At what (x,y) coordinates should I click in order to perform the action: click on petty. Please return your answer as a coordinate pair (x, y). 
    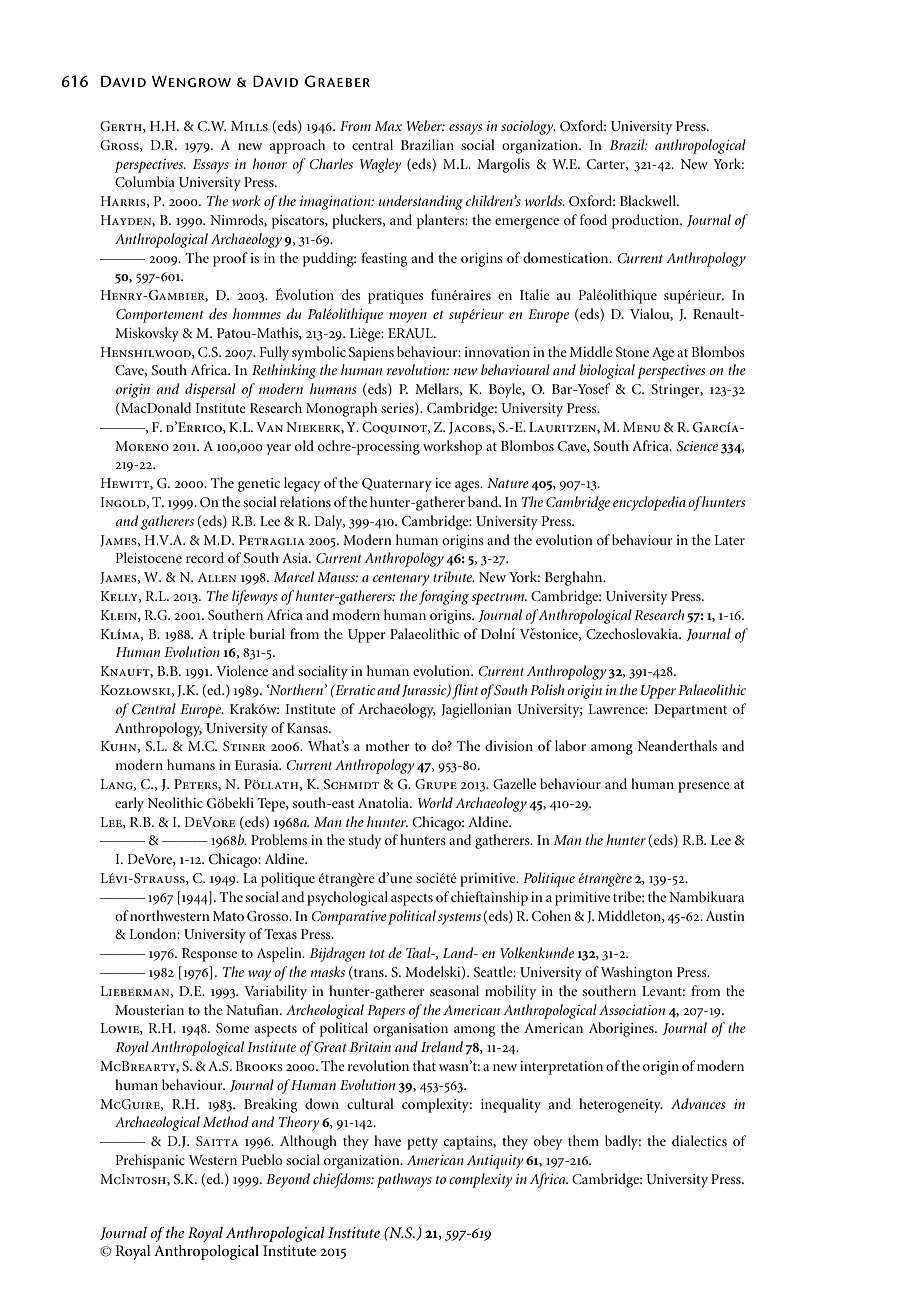
    Looking at the image, I should click on (422, 1144).
